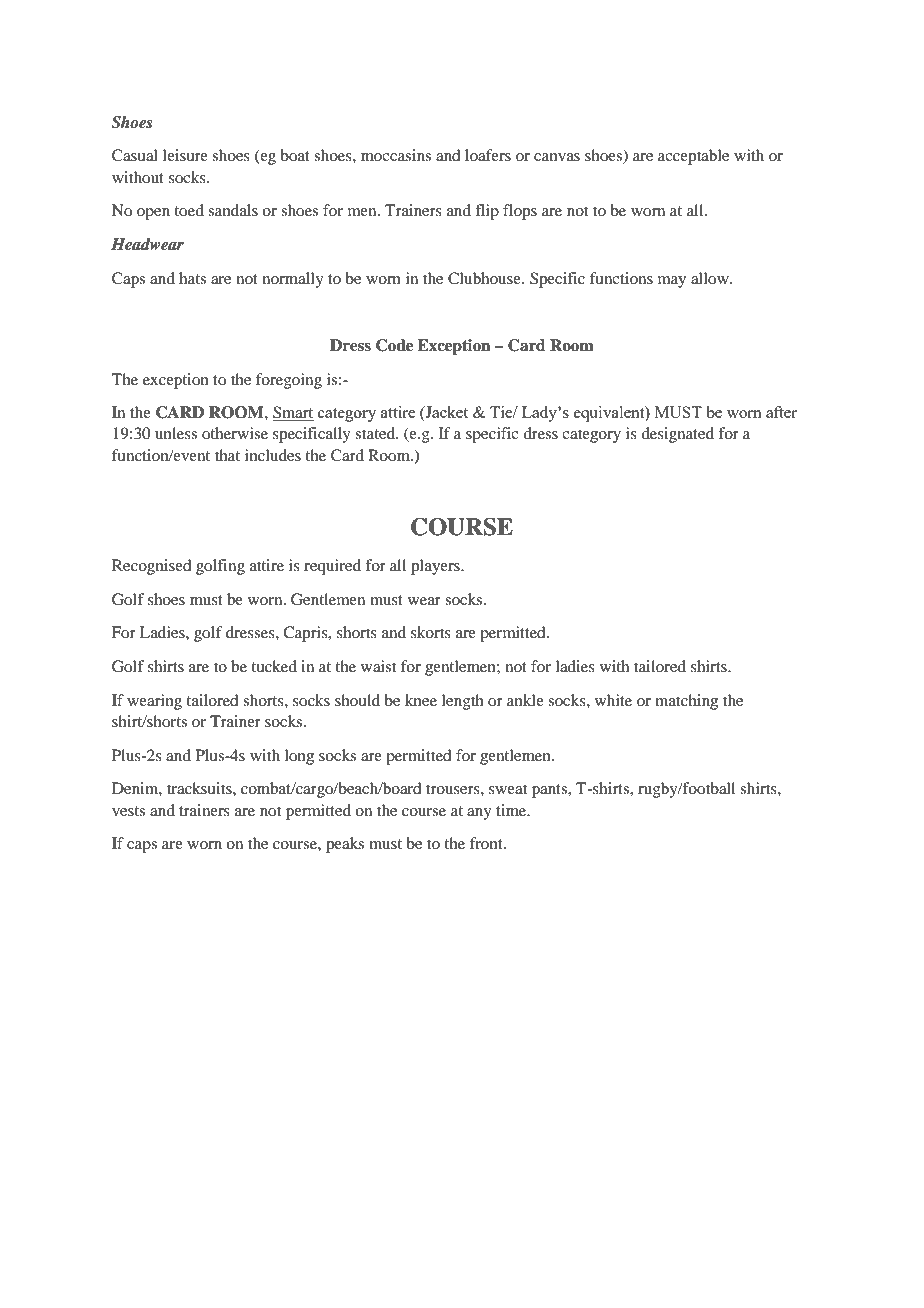 The height and width of the image is (1308, 924). Describe the element at coordinates (677, 435) in the image. I see `designated` at that location.
